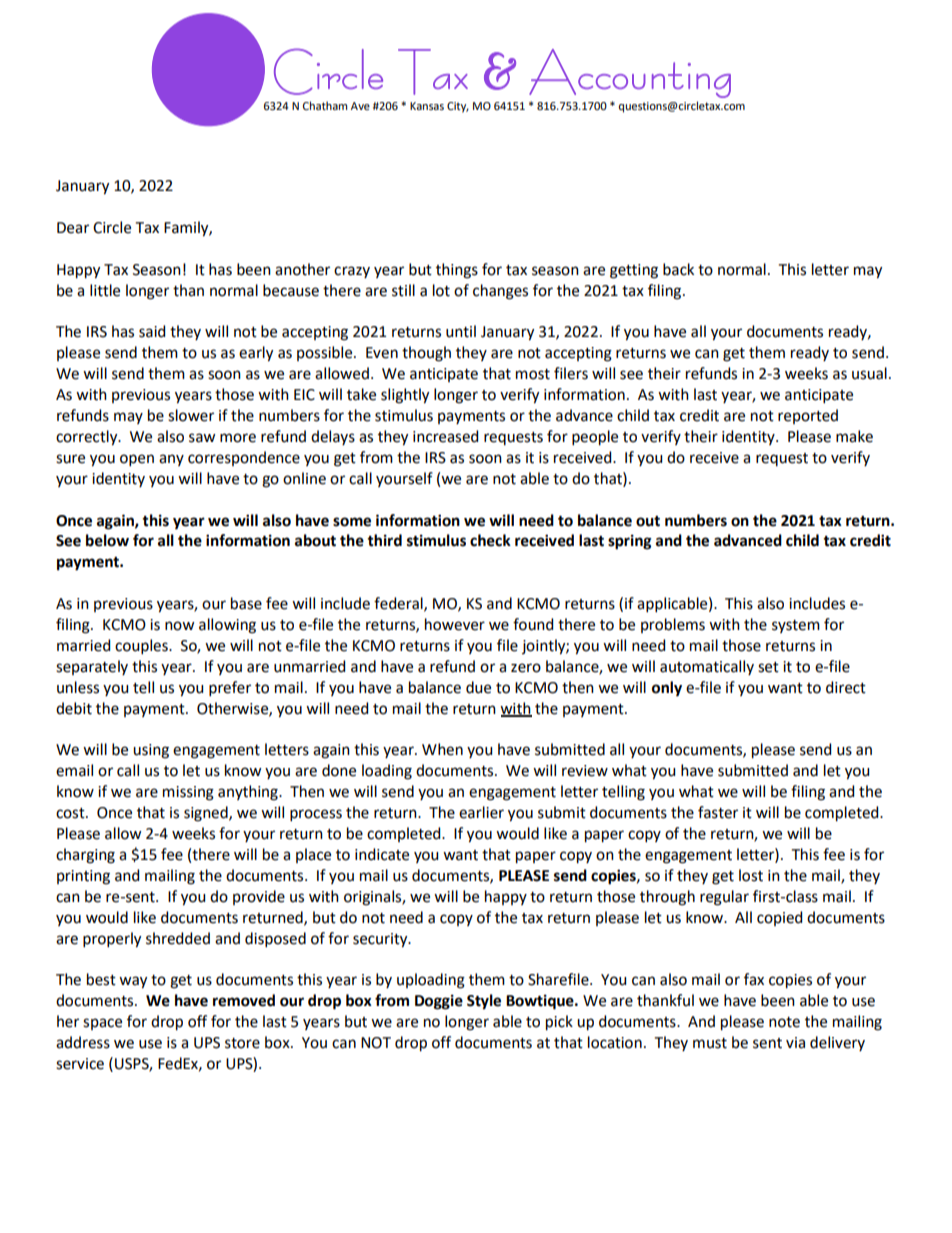  What do you see at coordinates (490, 540) in the screenshot?
I see `check` at bounding box center [490, 540].
